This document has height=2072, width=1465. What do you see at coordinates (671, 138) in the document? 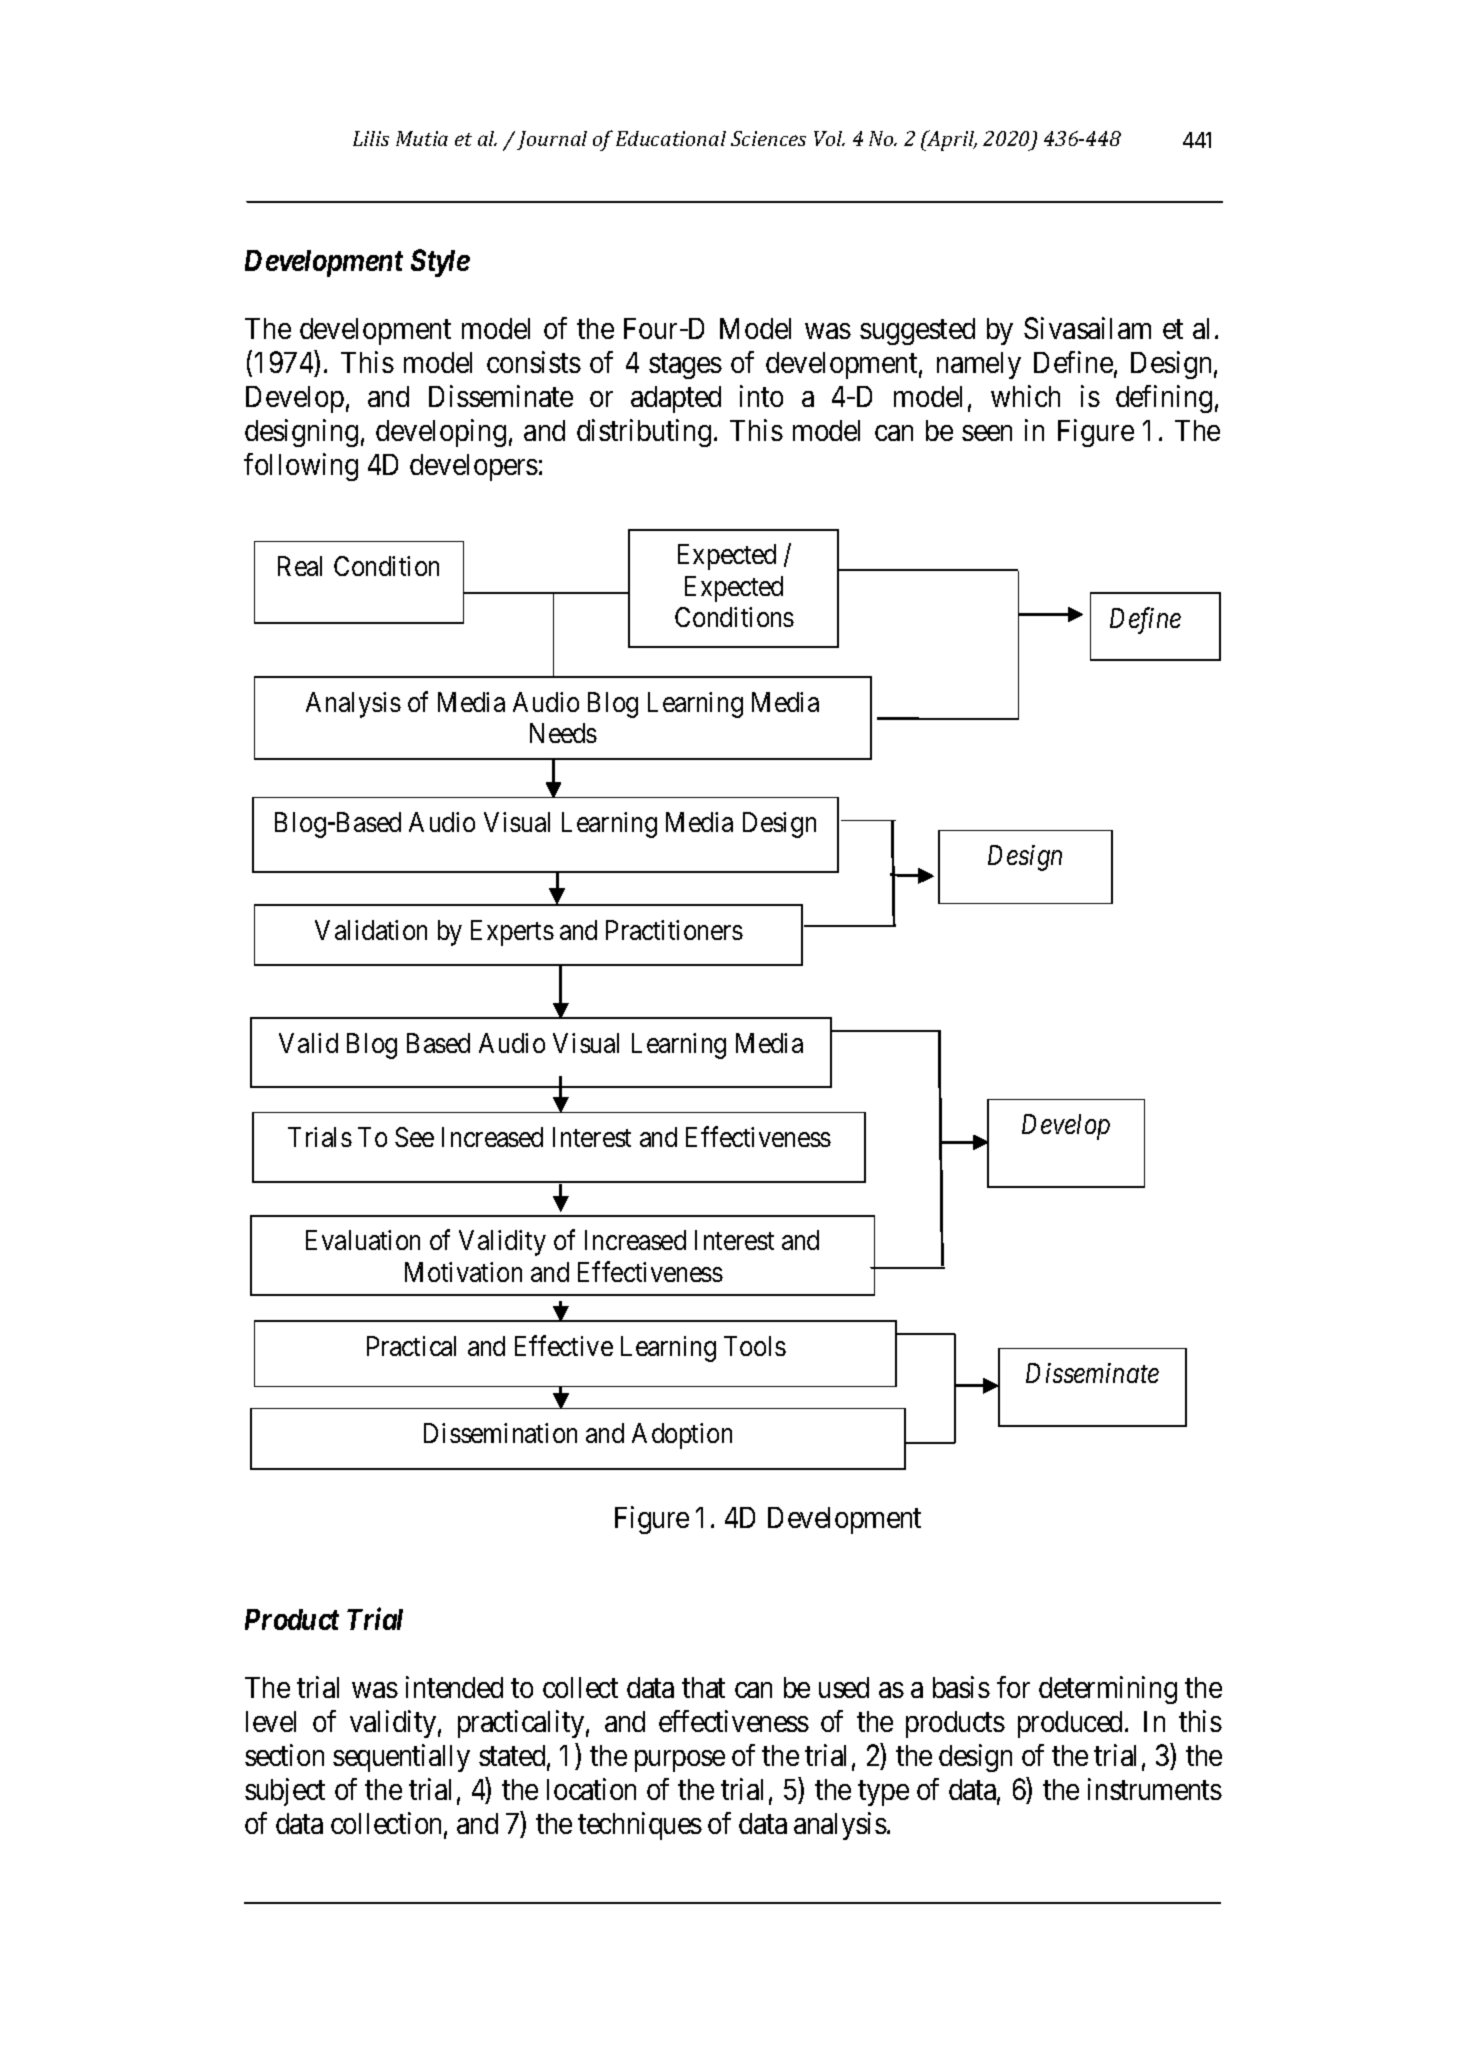
I see `Educational` at bounding box center [671, 138].
